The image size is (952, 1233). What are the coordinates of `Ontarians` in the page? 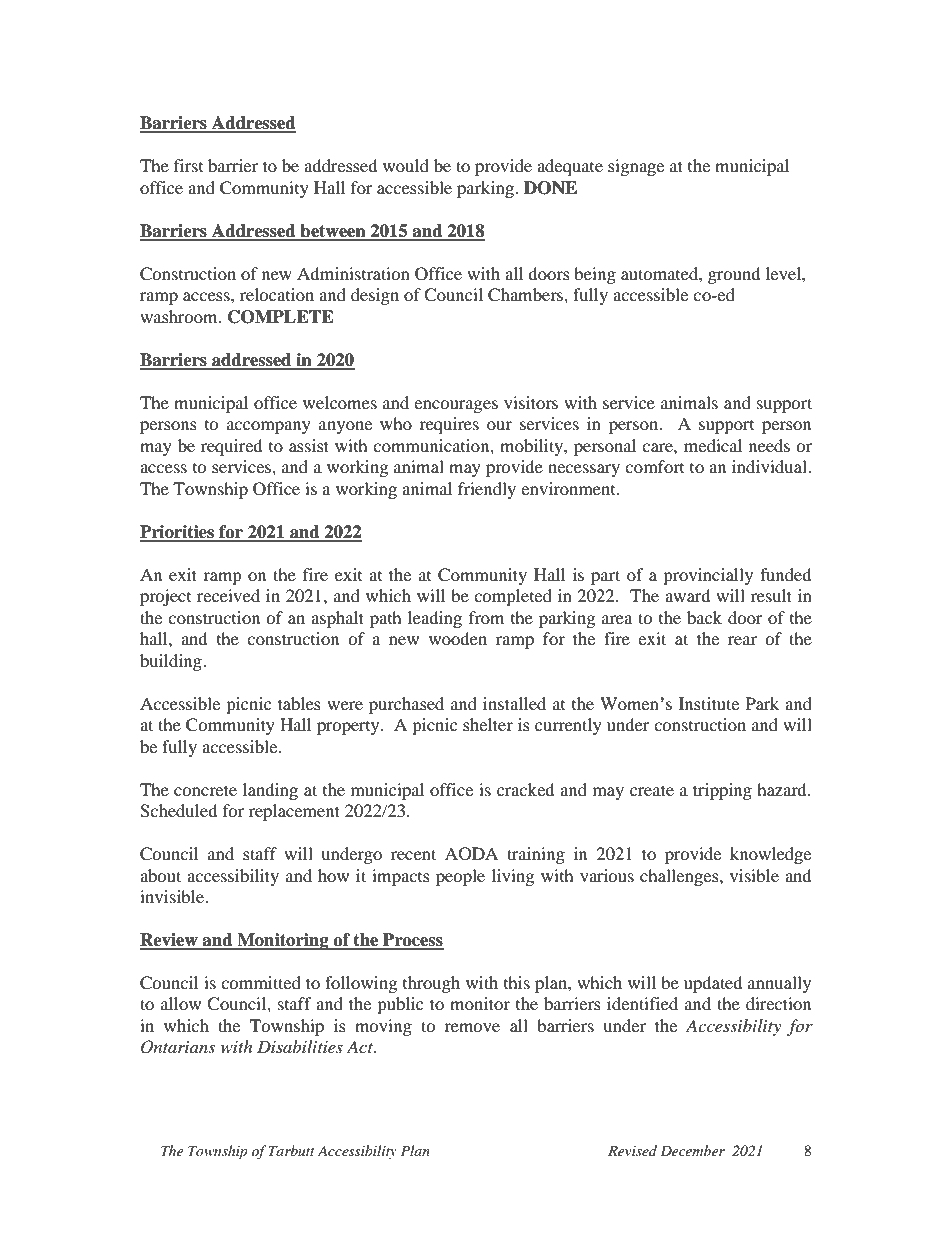 It's located at (178, 1047).
